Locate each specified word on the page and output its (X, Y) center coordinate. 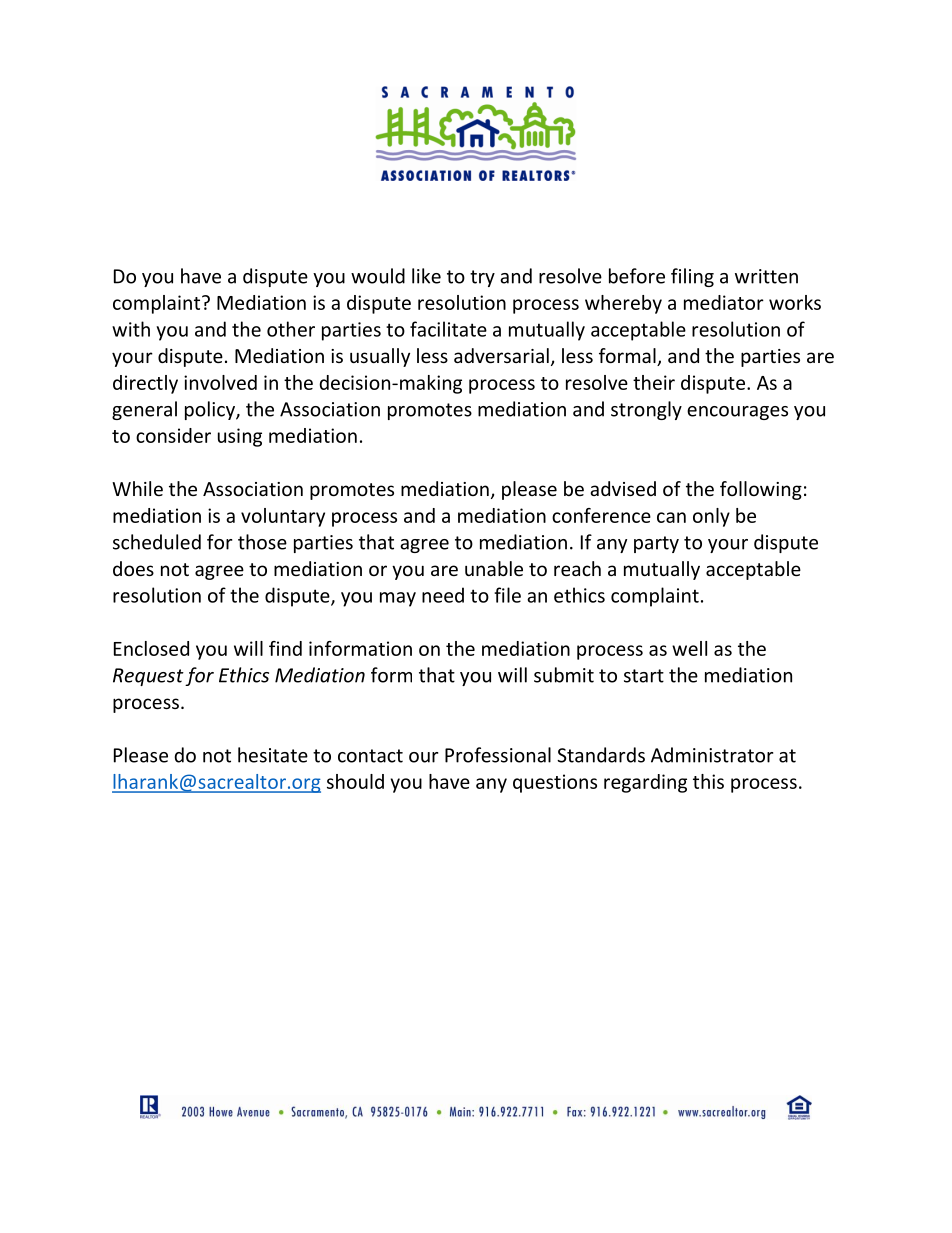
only (711, 517)
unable (494, 568)
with (131, 329)
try (482, 278)
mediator (724, 302)
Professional (498, 755)
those (262, 542)
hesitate (273, 755)
